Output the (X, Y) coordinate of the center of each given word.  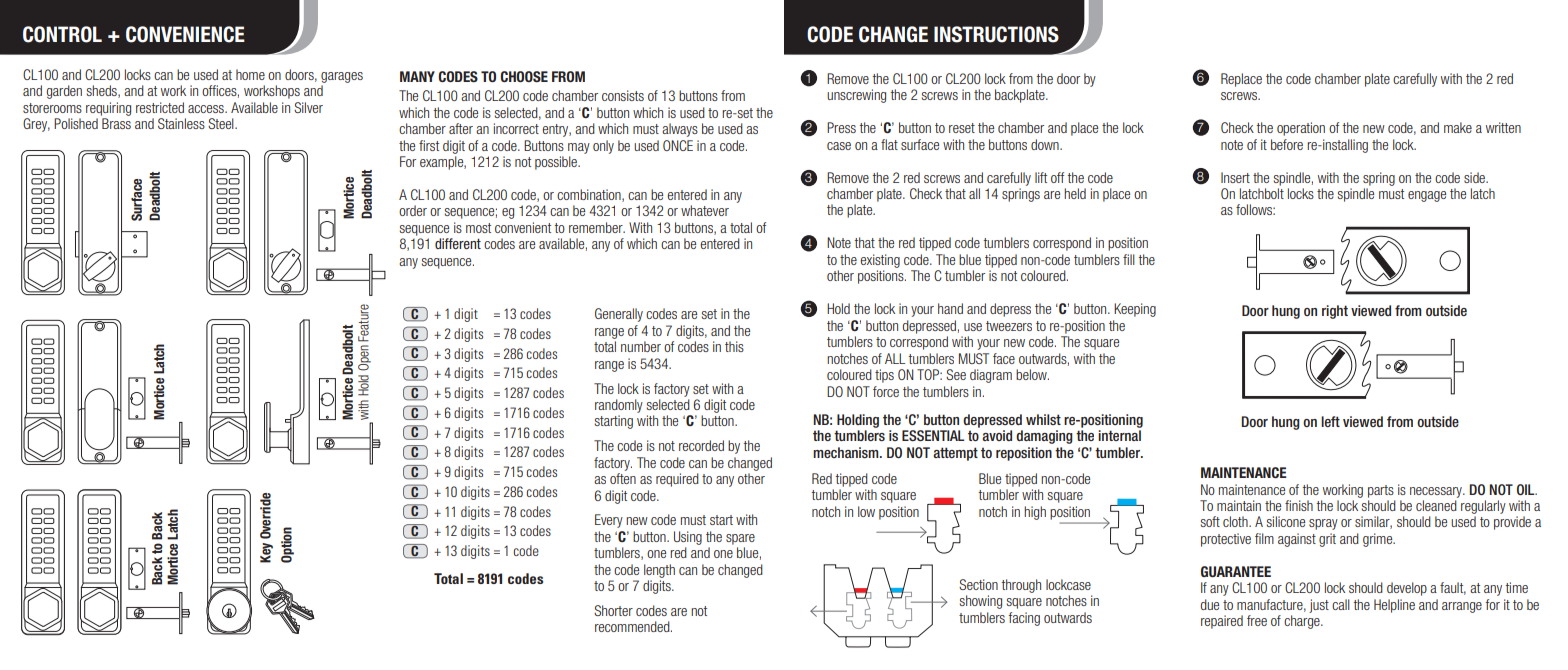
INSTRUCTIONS (996, 34)
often (623, 478)
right (1335, 312)
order (413, 210)
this (734, 346)
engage (1427, 196)
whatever (705, 210)
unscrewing (856, 96)
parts (1381, 491)
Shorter (613, 610)
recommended (633, 626)
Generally (619, 315)
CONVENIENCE (185, 34)
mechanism (847, 452)
